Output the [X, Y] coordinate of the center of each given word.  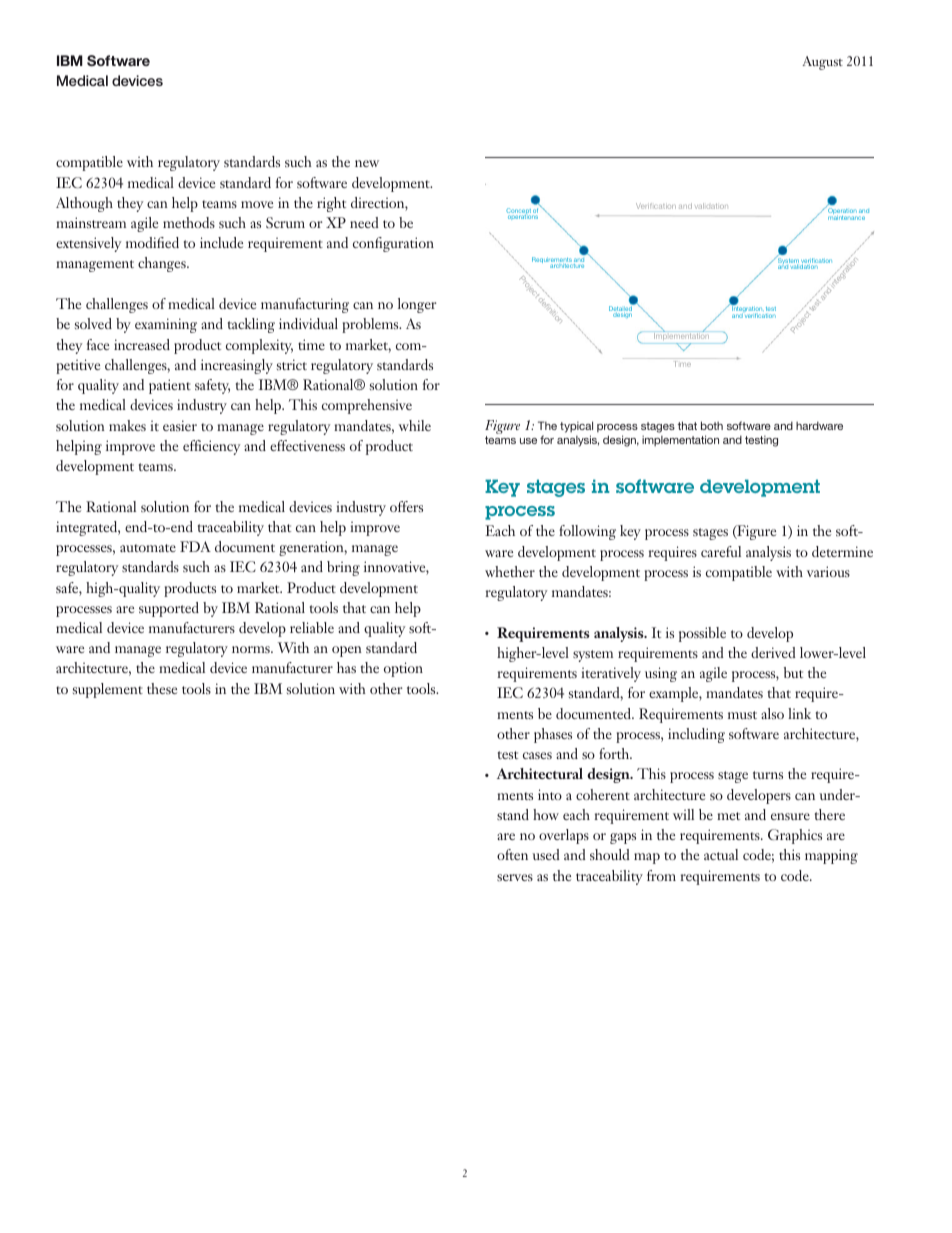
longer [417, 305]
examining [166, 325]
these [162, 688]
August [822, 63]
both [712, 425]
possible [702, 634]
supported [169, 609]
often [512, 854]
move [257, 204]
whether [510, 571]
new [367, 163]
